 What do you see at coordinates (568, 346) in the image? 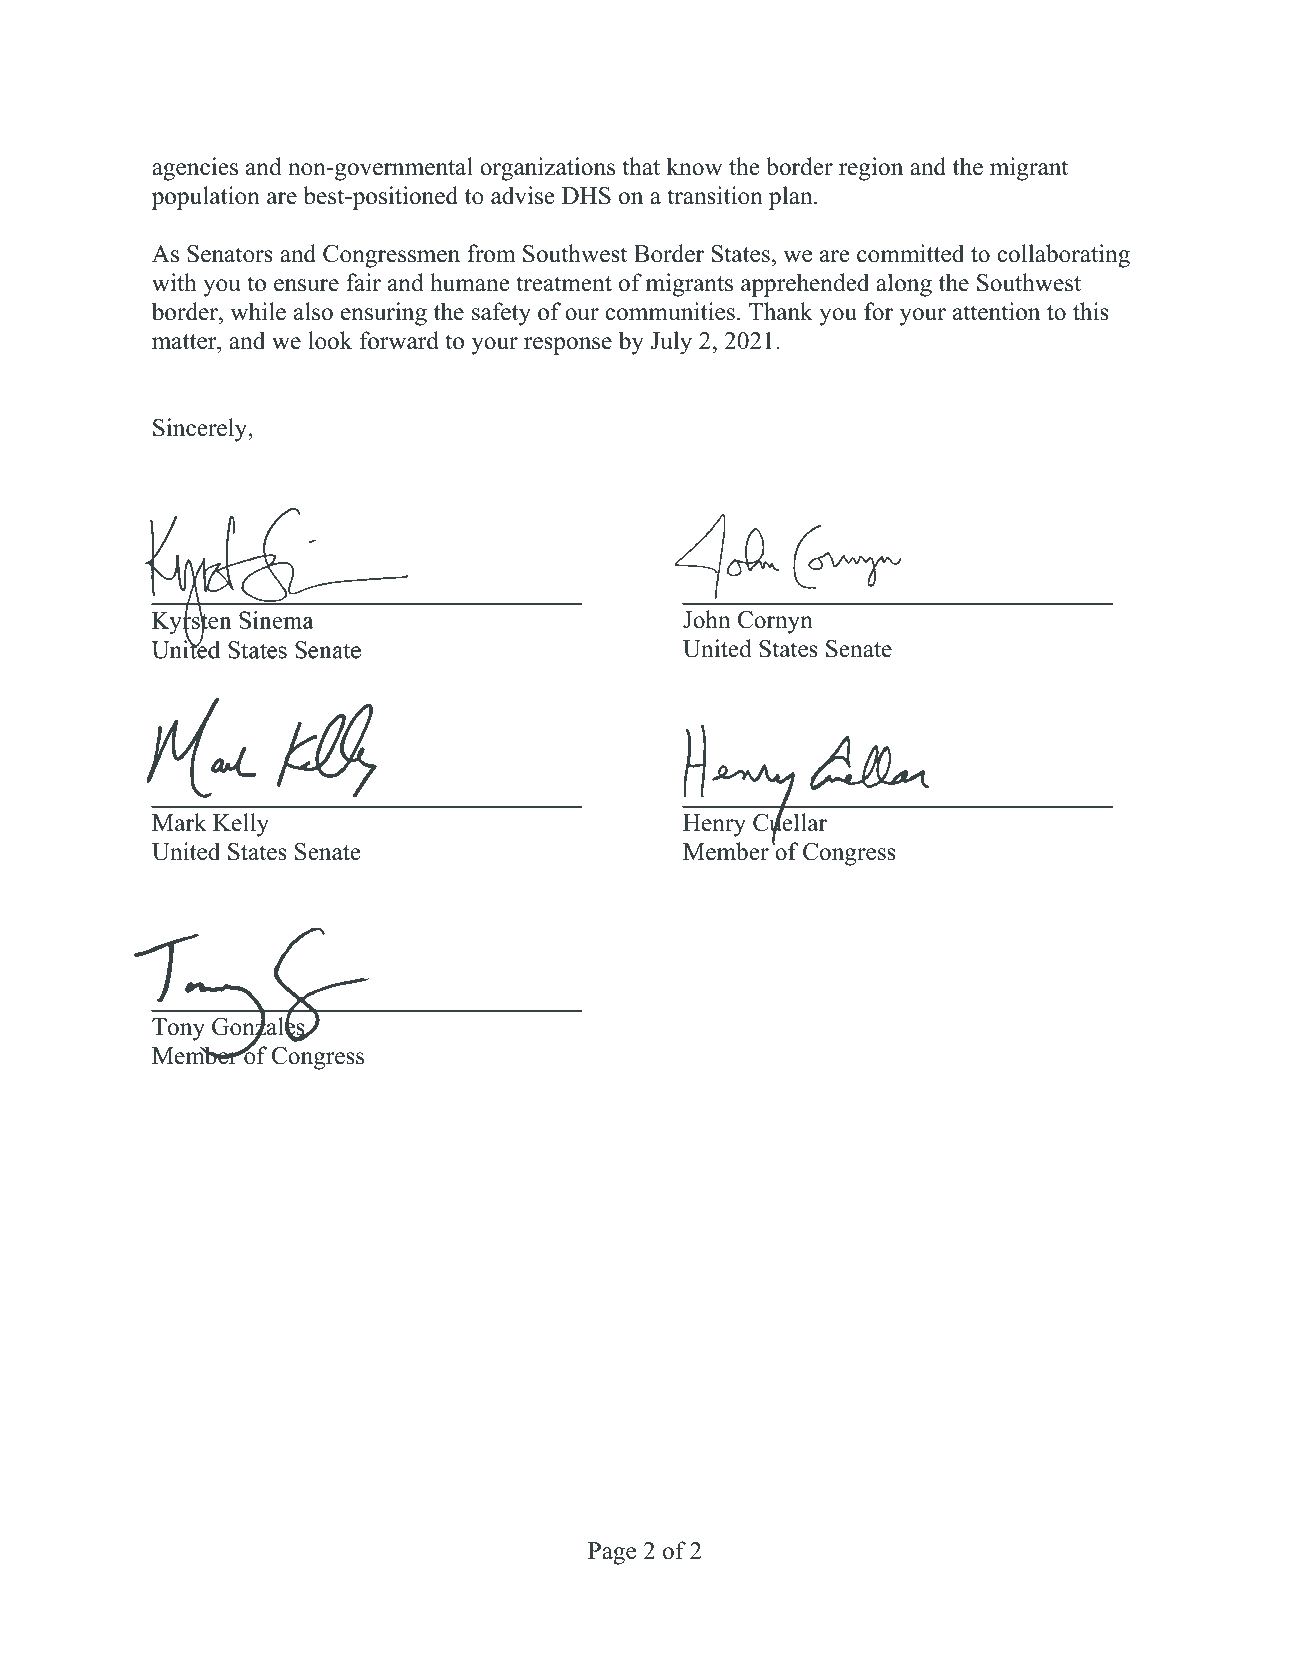
I see `response` at bounding box center [568, 346].
